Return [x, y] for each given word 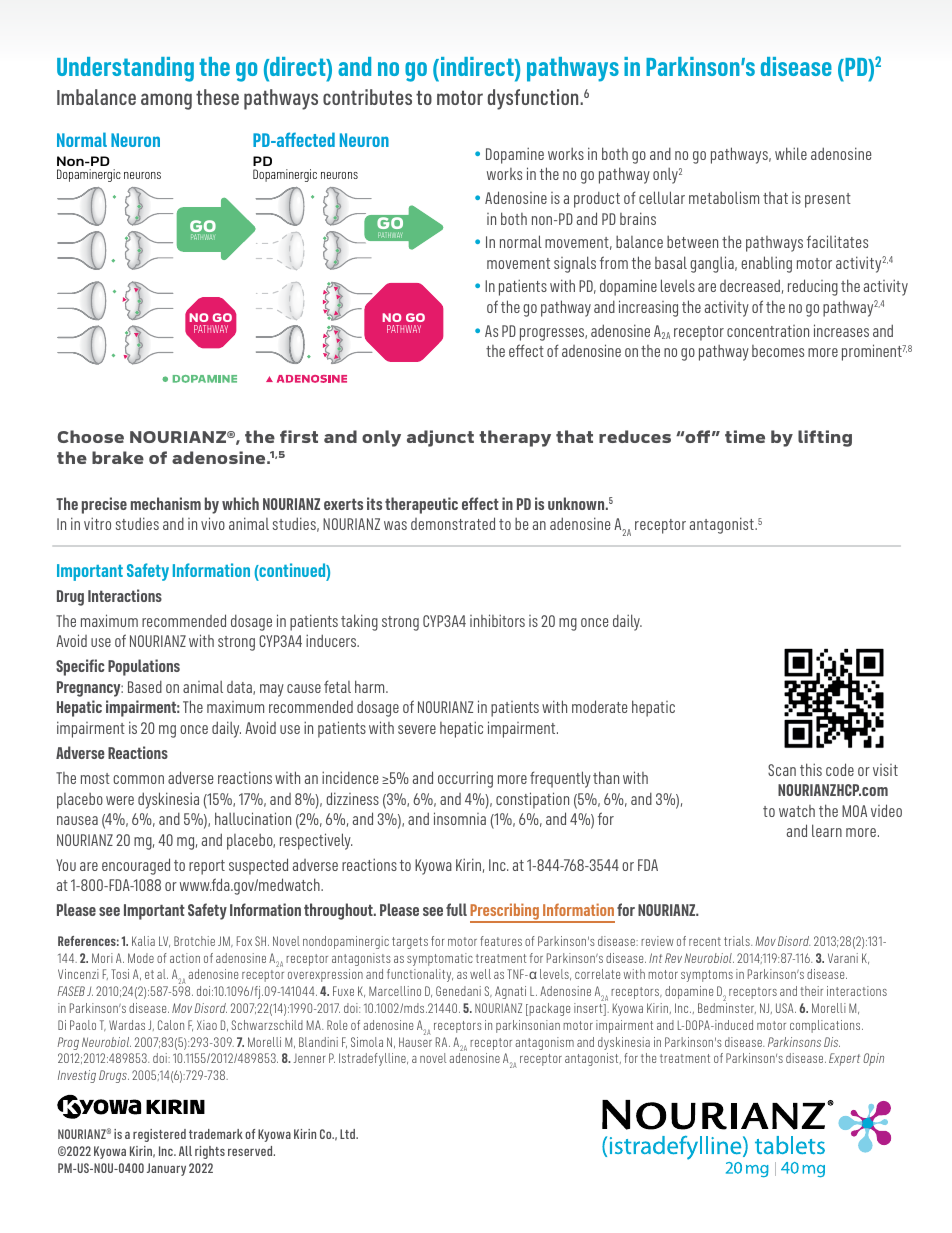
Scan [782, 770]
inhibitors [497, 620]
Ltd [348, 1134]
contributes [367, 97]
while [791, 153]
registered [159, 1135]
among [166, 101]
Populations [144, 667]
